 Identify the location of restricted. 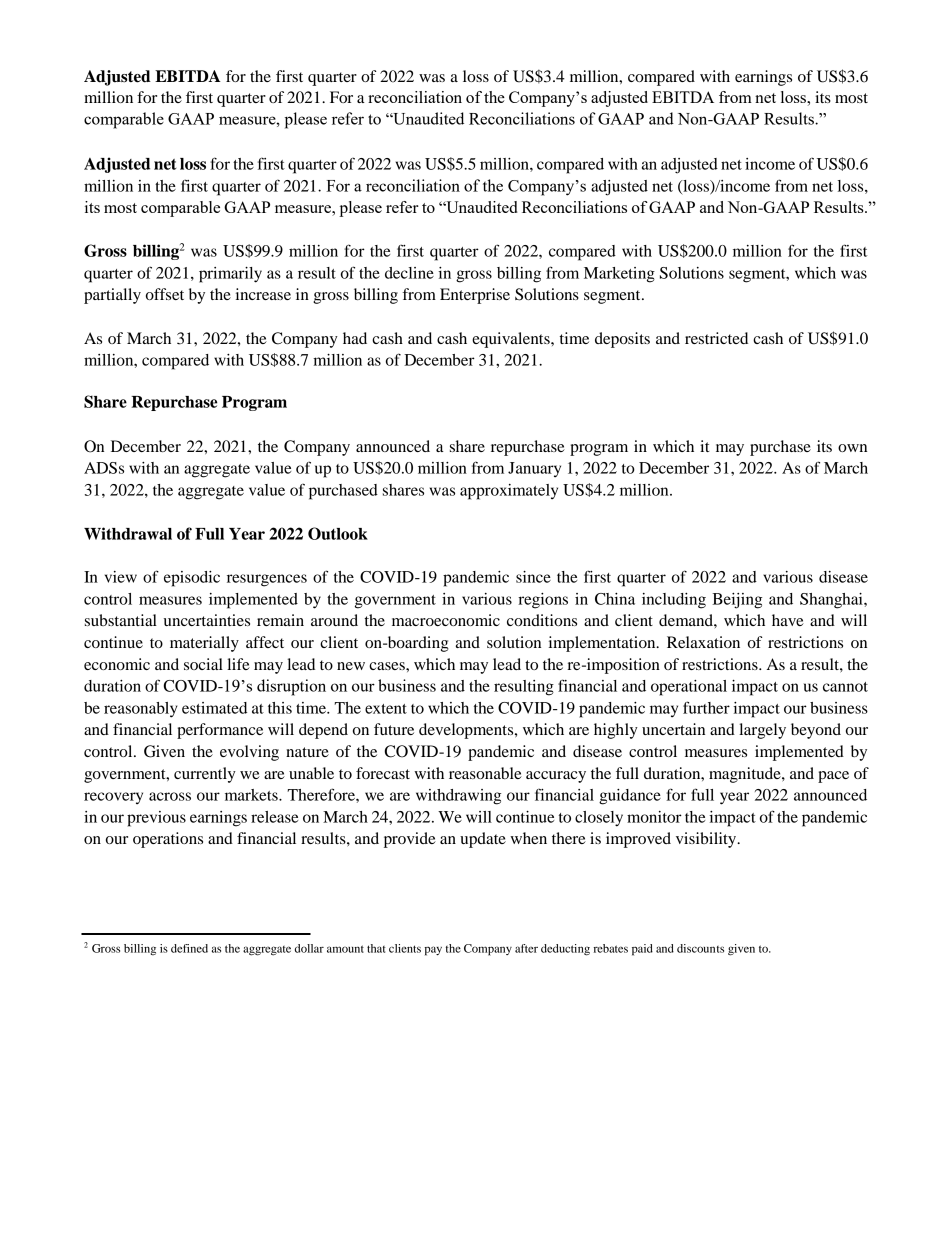
(716, 338).
